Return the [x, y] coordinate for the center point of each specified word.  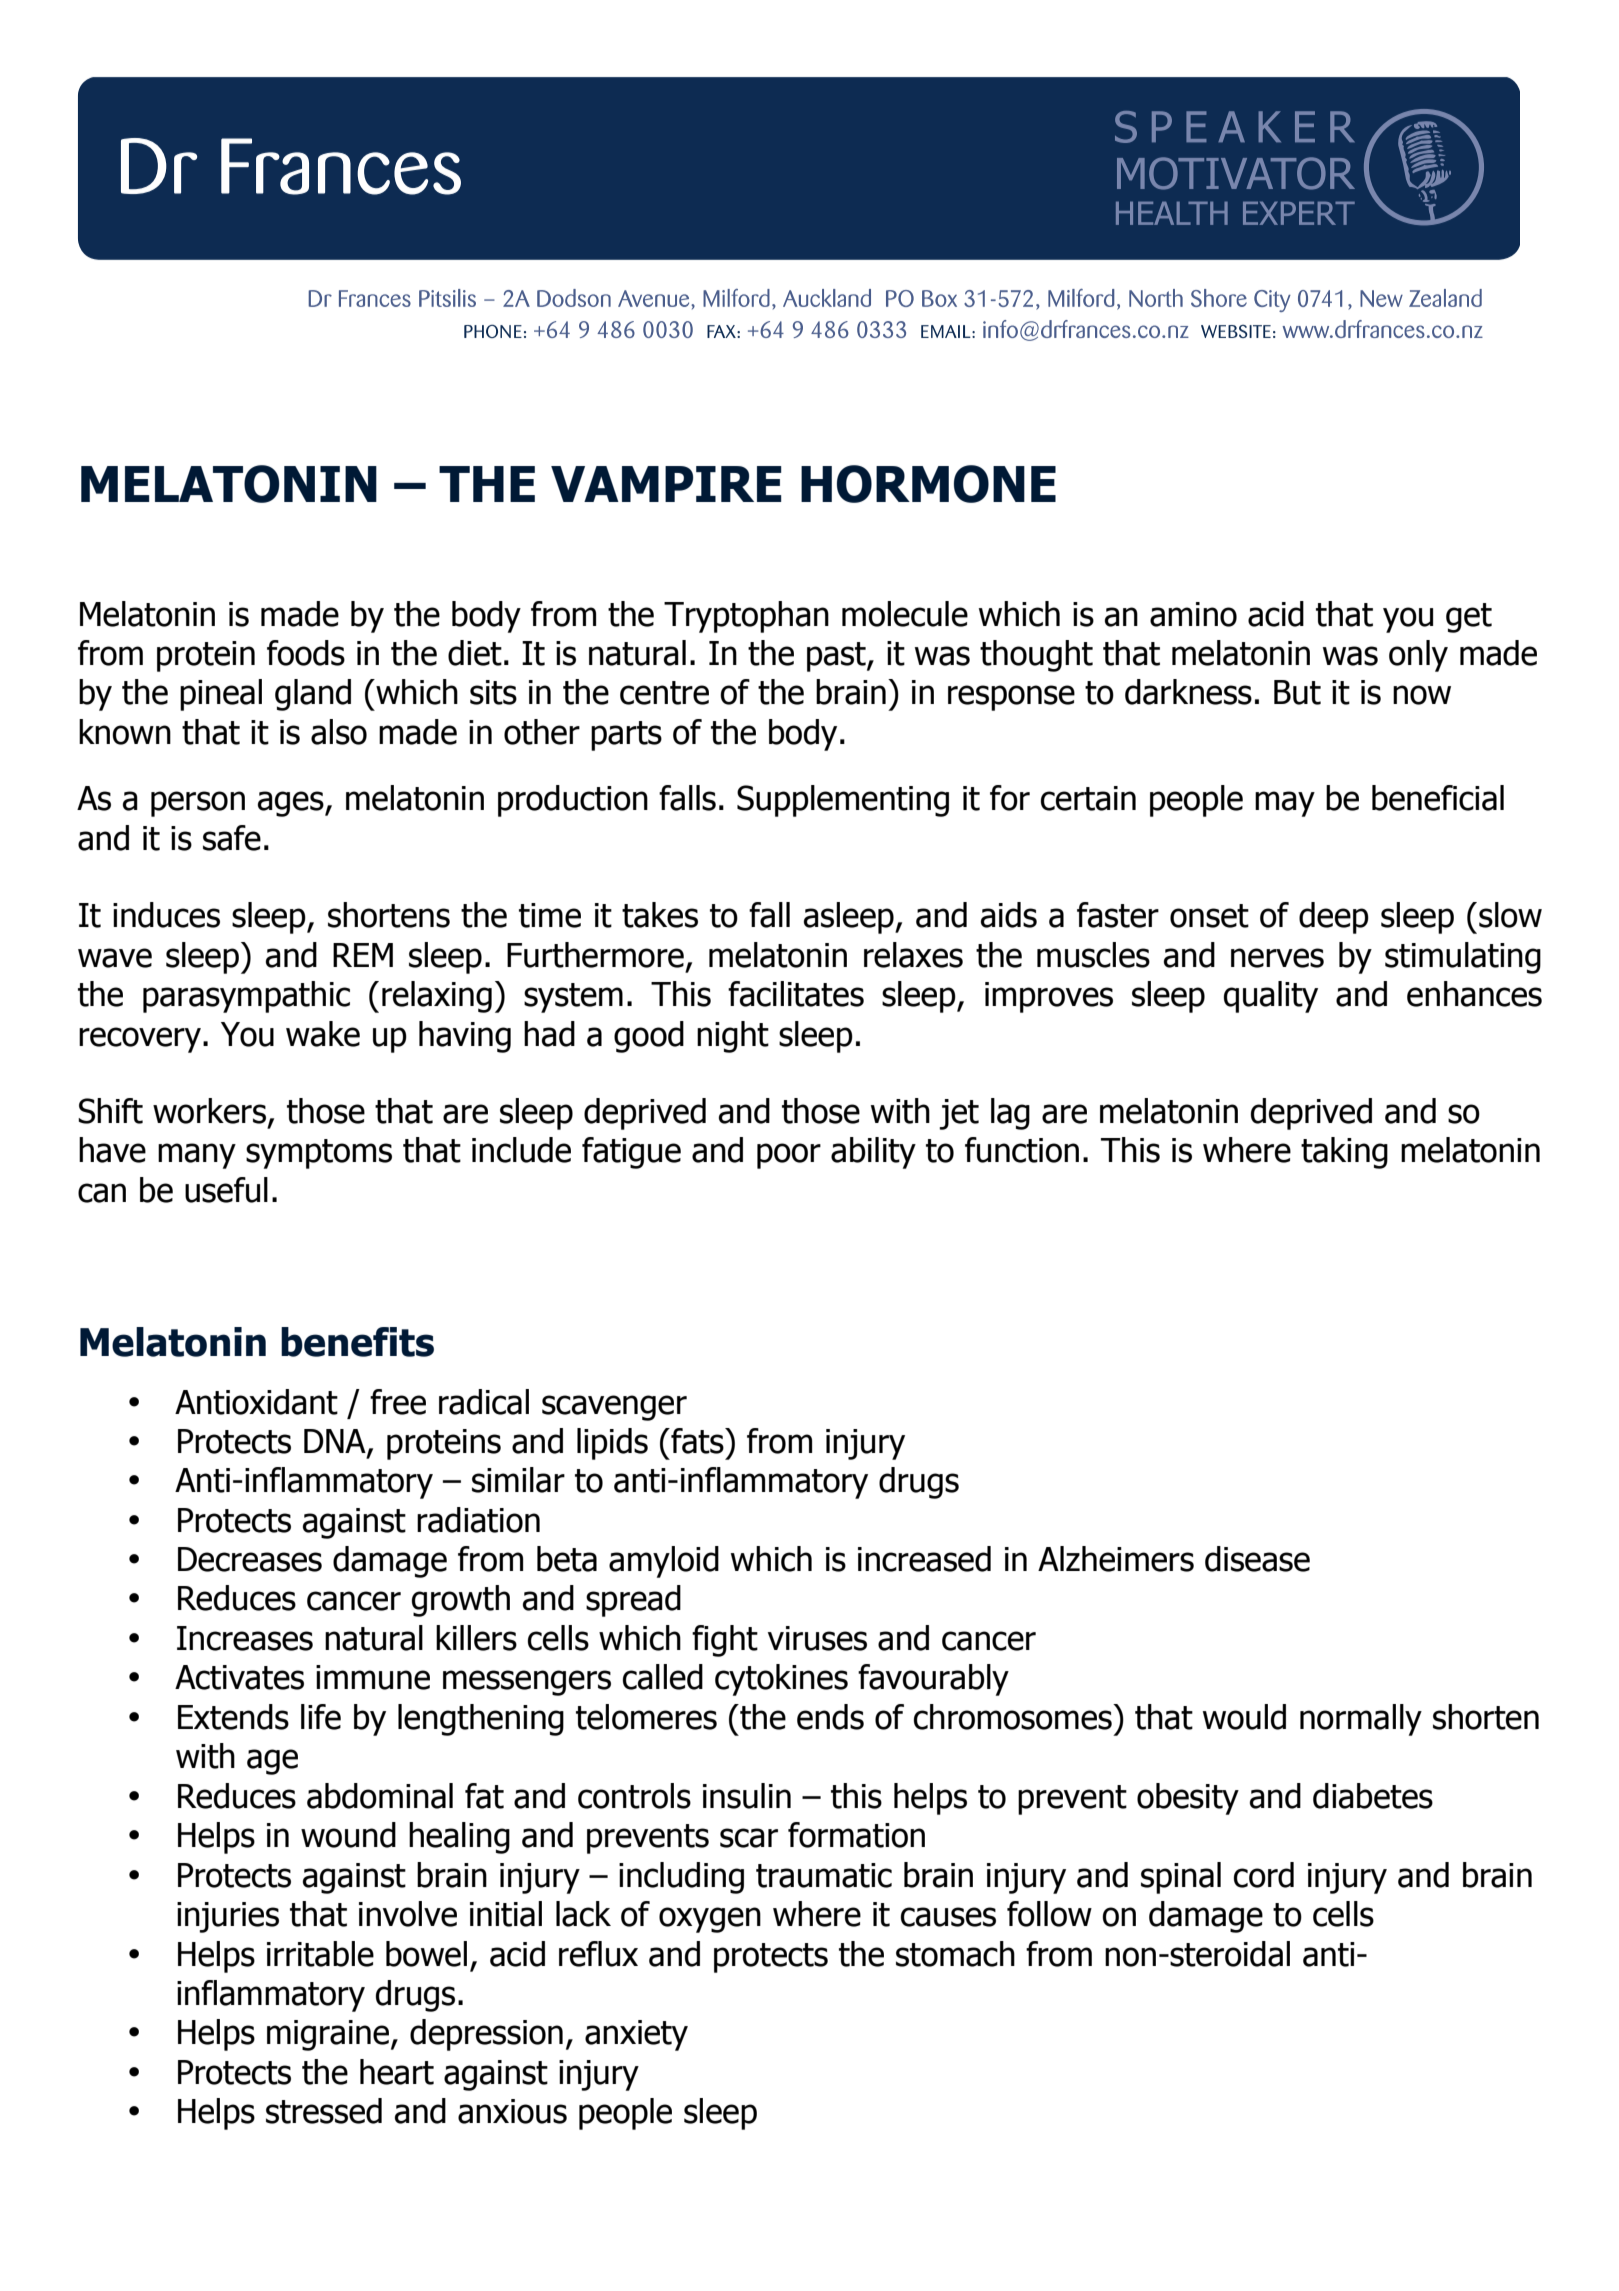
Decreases [250, 1559]
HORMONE [928, 484]
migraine [328, 2035]
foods [306, 653]
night [733, 1037]
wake [323, 1034]
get [1469, 618]
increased [924, 1559]
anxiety [636, 2035]
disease [1257, 1559]
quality [1271, 997]
